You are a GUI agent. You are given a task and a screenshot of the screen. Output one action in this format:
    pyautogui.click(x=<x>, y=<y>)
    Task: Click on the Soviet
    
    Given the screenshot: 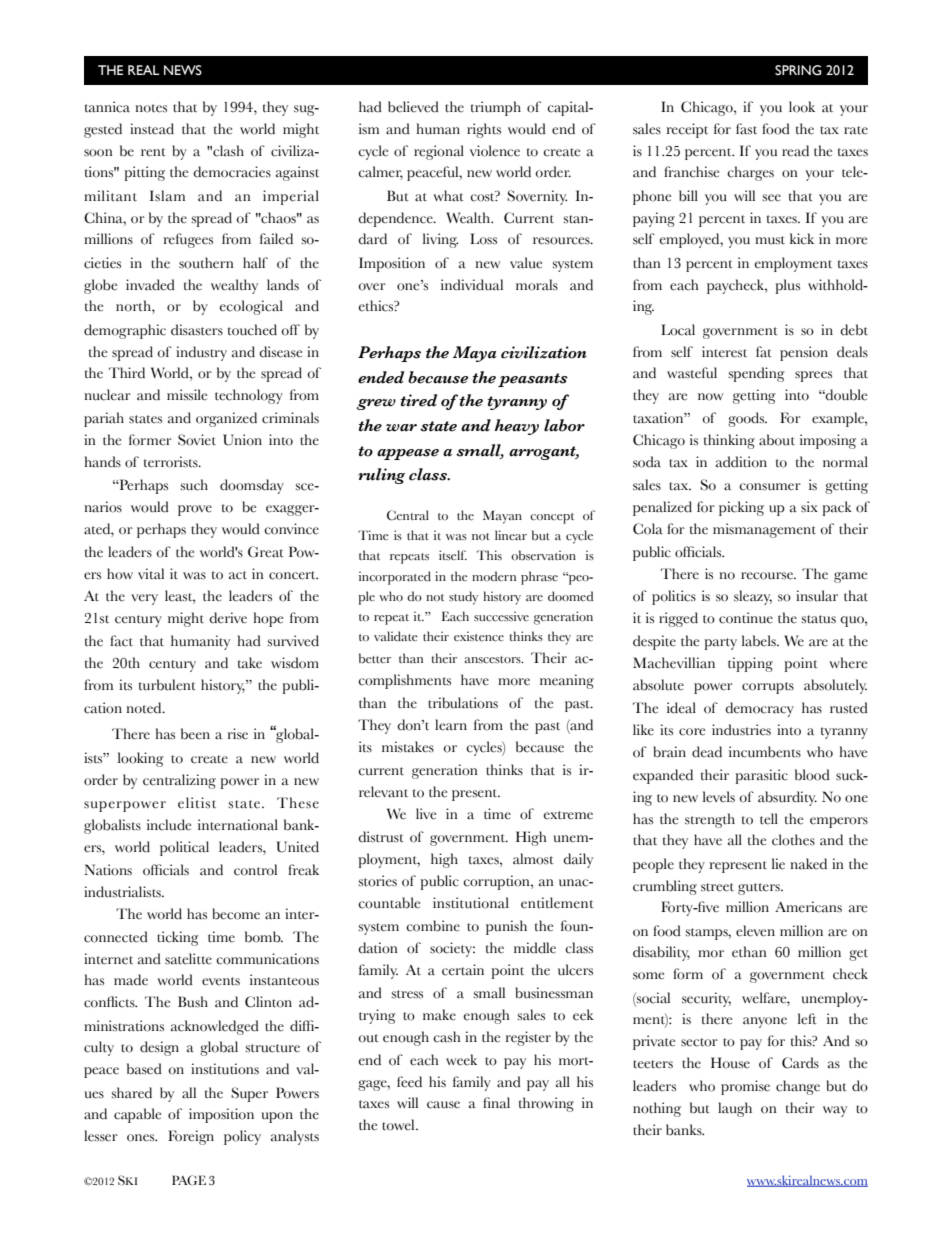 What is the action you would take?
    pyautogui.click(x=197, y=440)
